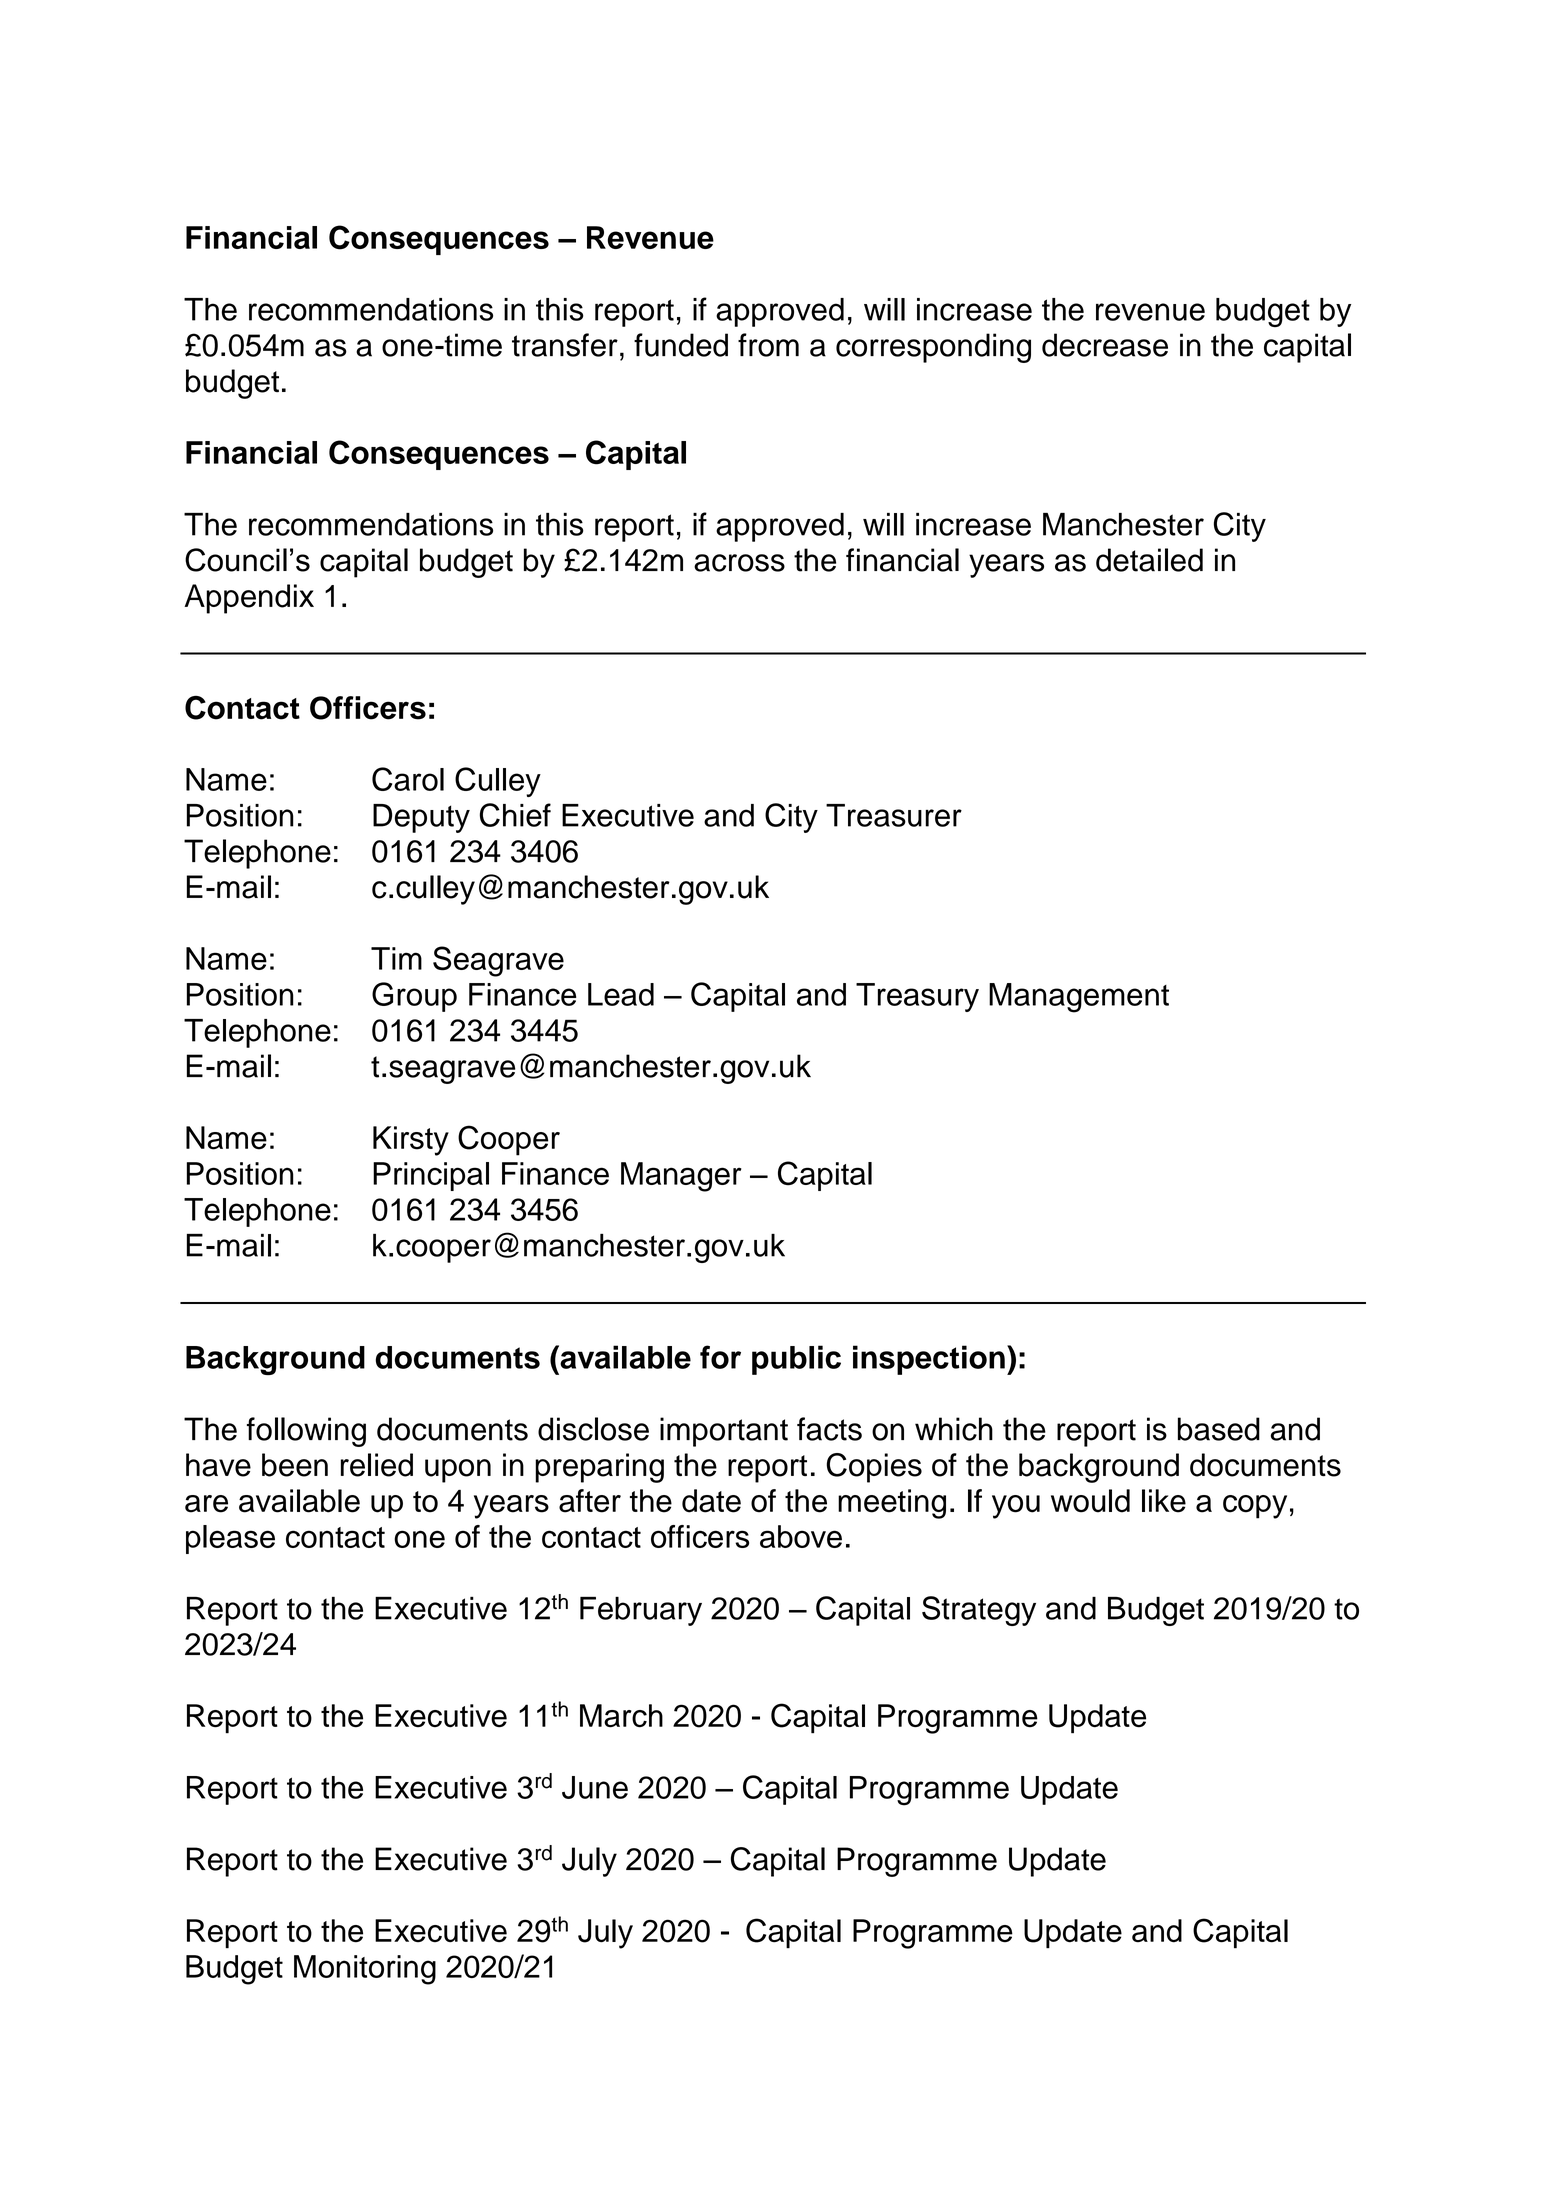 This screenshot has height=2185, width=1546. What do you see at coordinates (595, 1787) in the screenshot?
I see `June` at bounding box center [595, 1787].
